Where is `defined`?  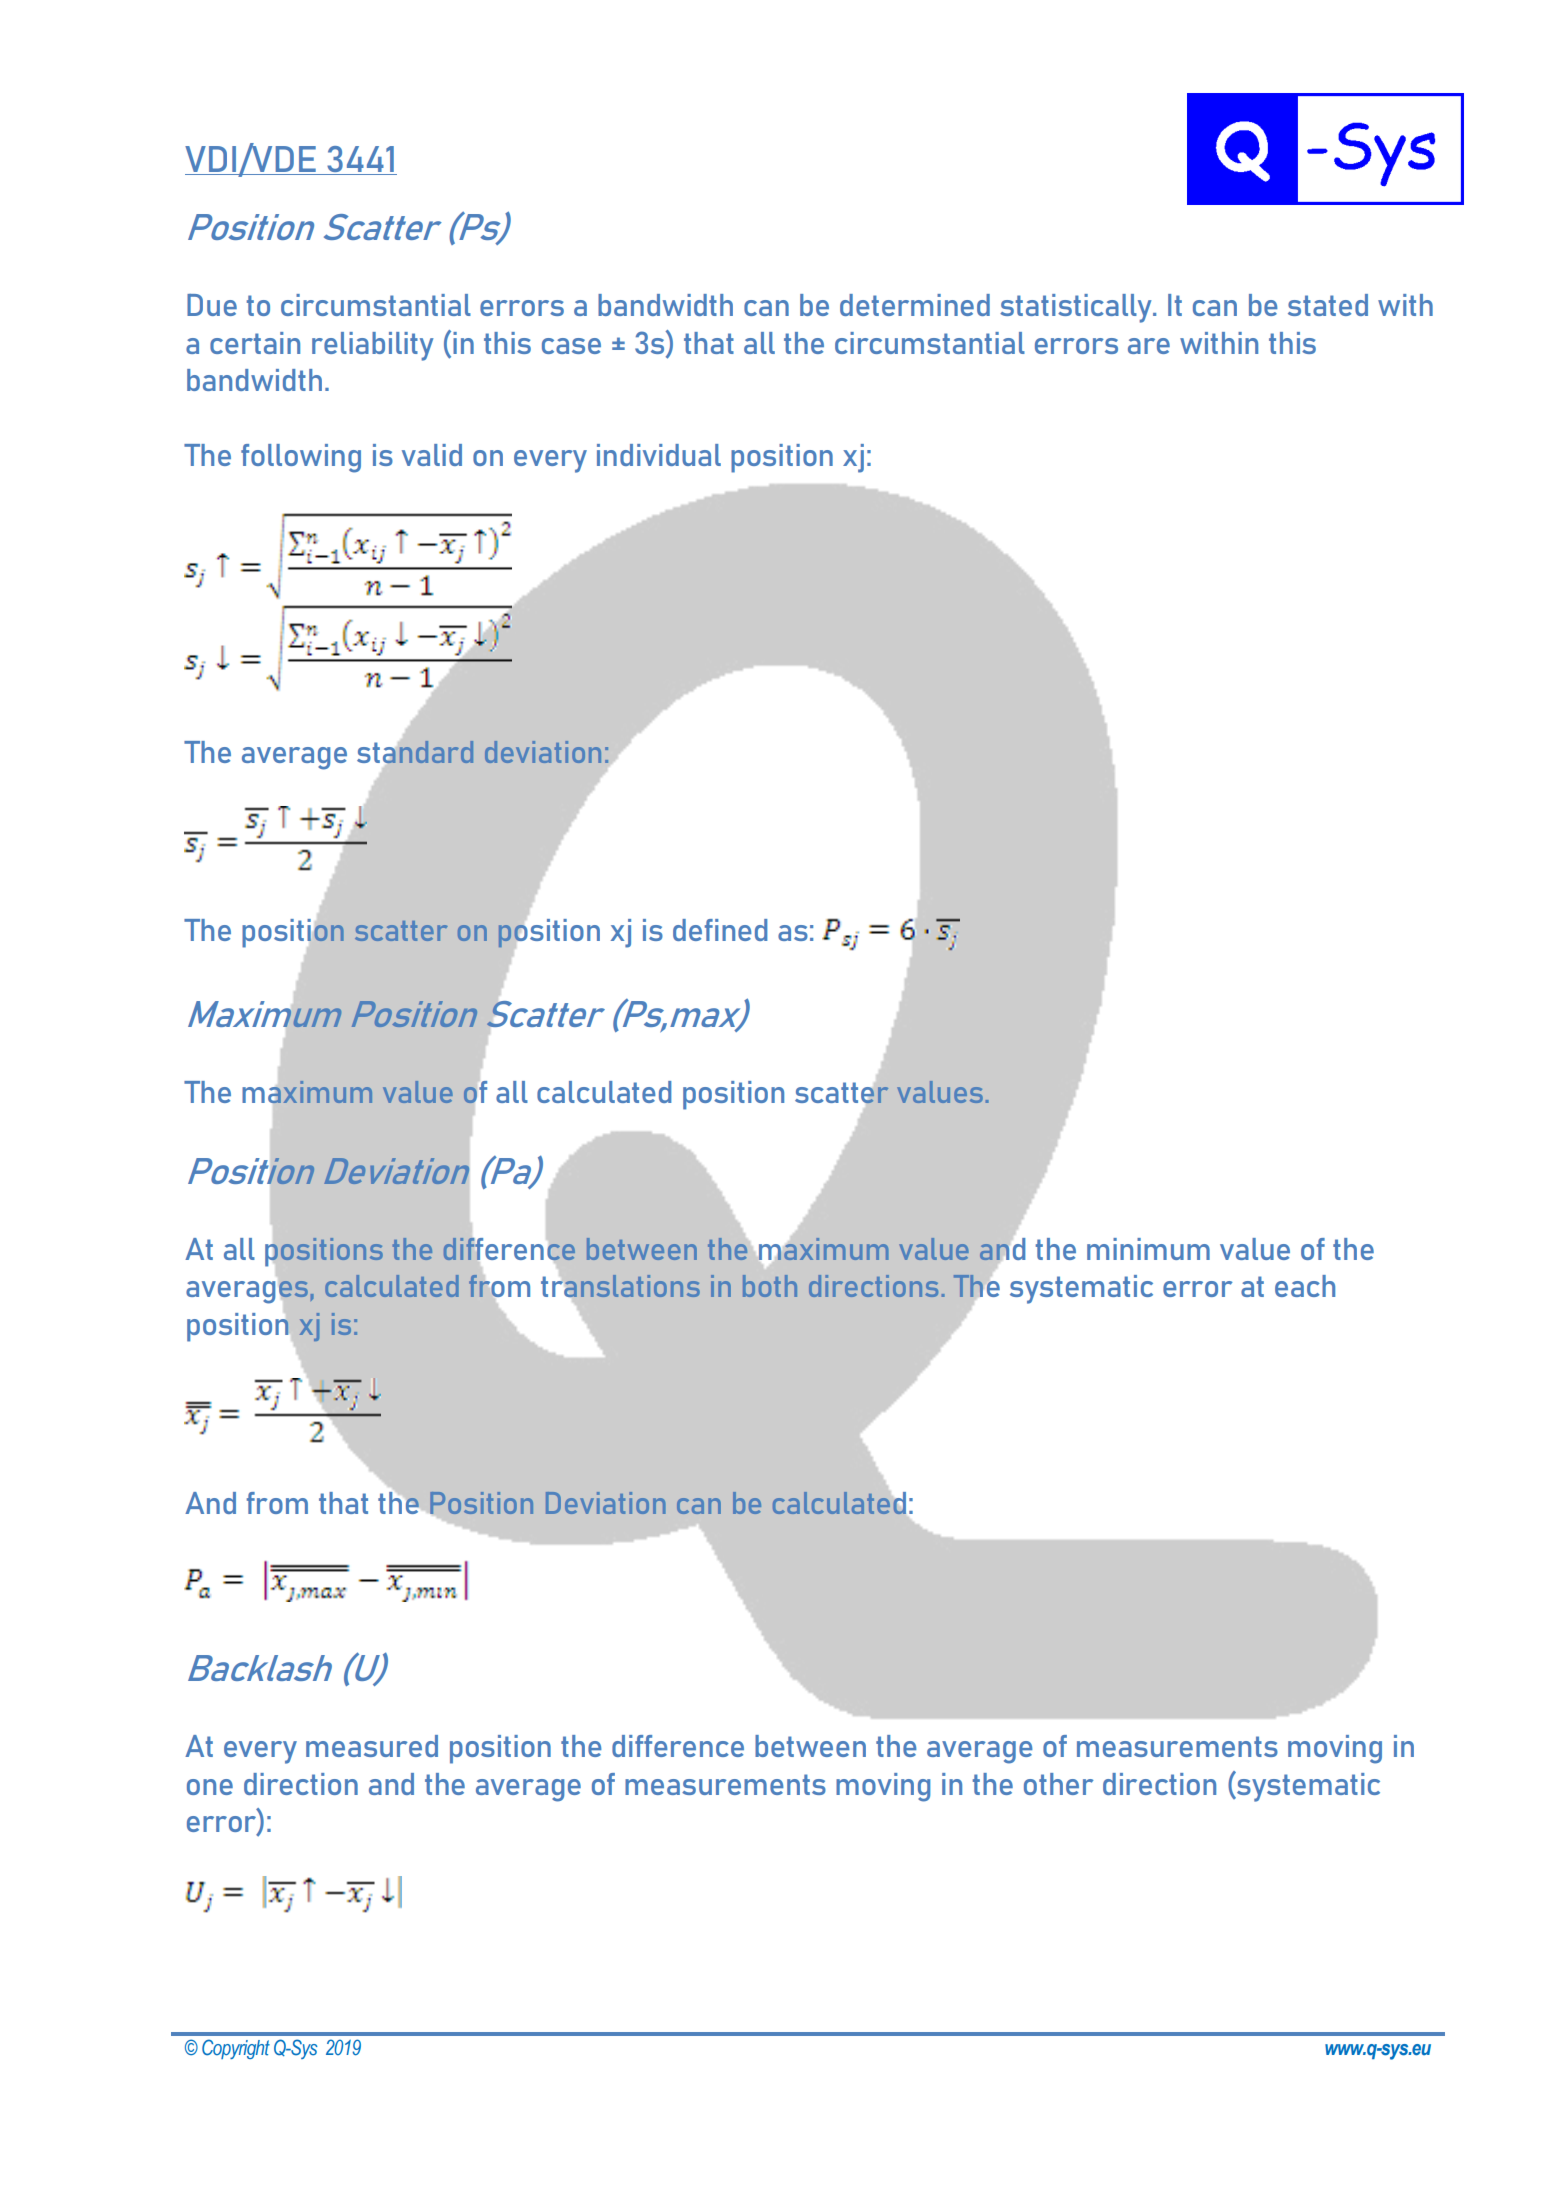 defined is located at coordinates (720, 930).
